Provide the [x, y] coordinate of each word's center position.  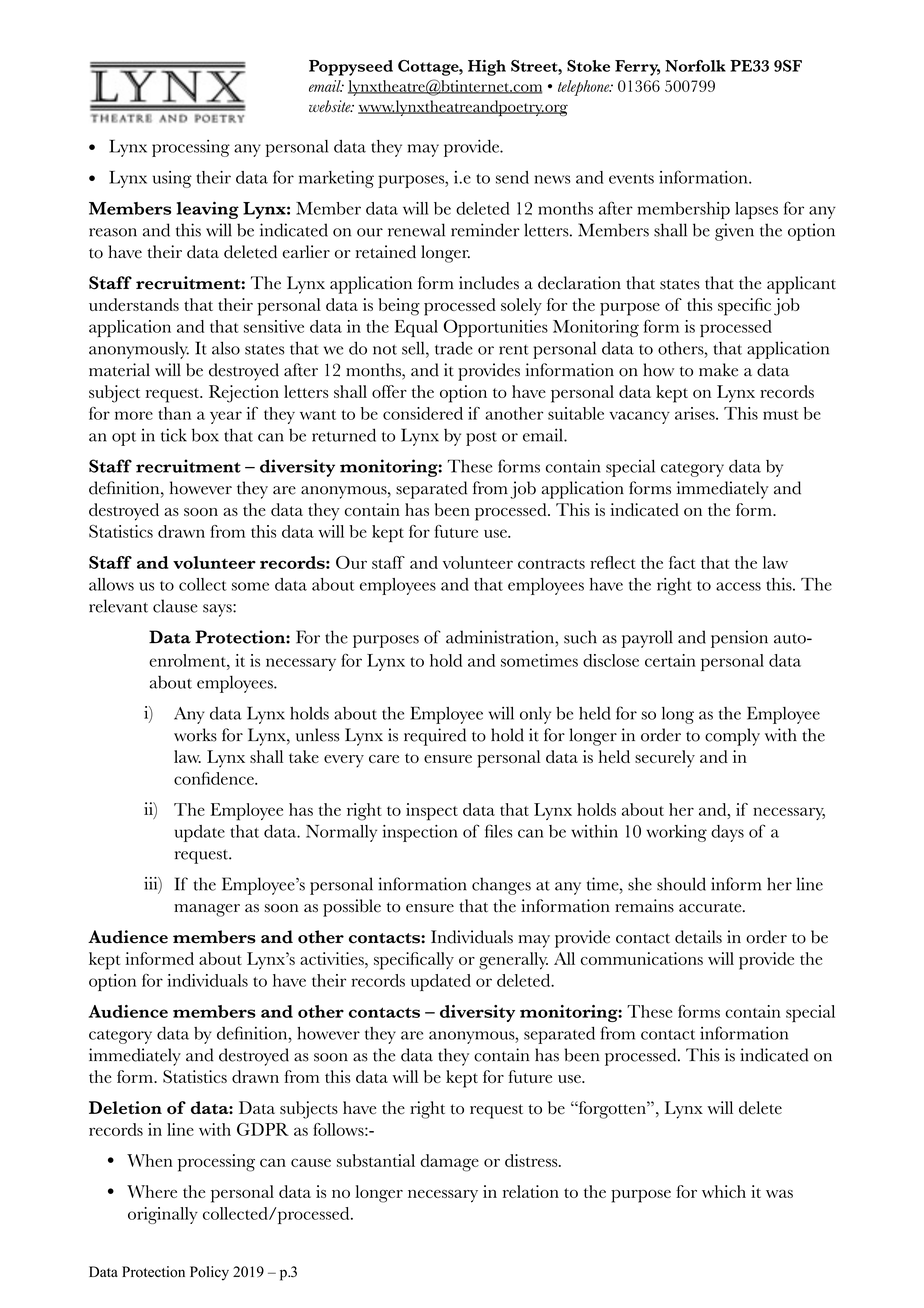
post [481, 439]
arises [696, 413]
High [487, 68]
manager [207, 910]
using [172, 179]
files [499, 831]
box [205, 435]
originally [163, 1215]
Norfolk [695, 66]
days [727, 833]
